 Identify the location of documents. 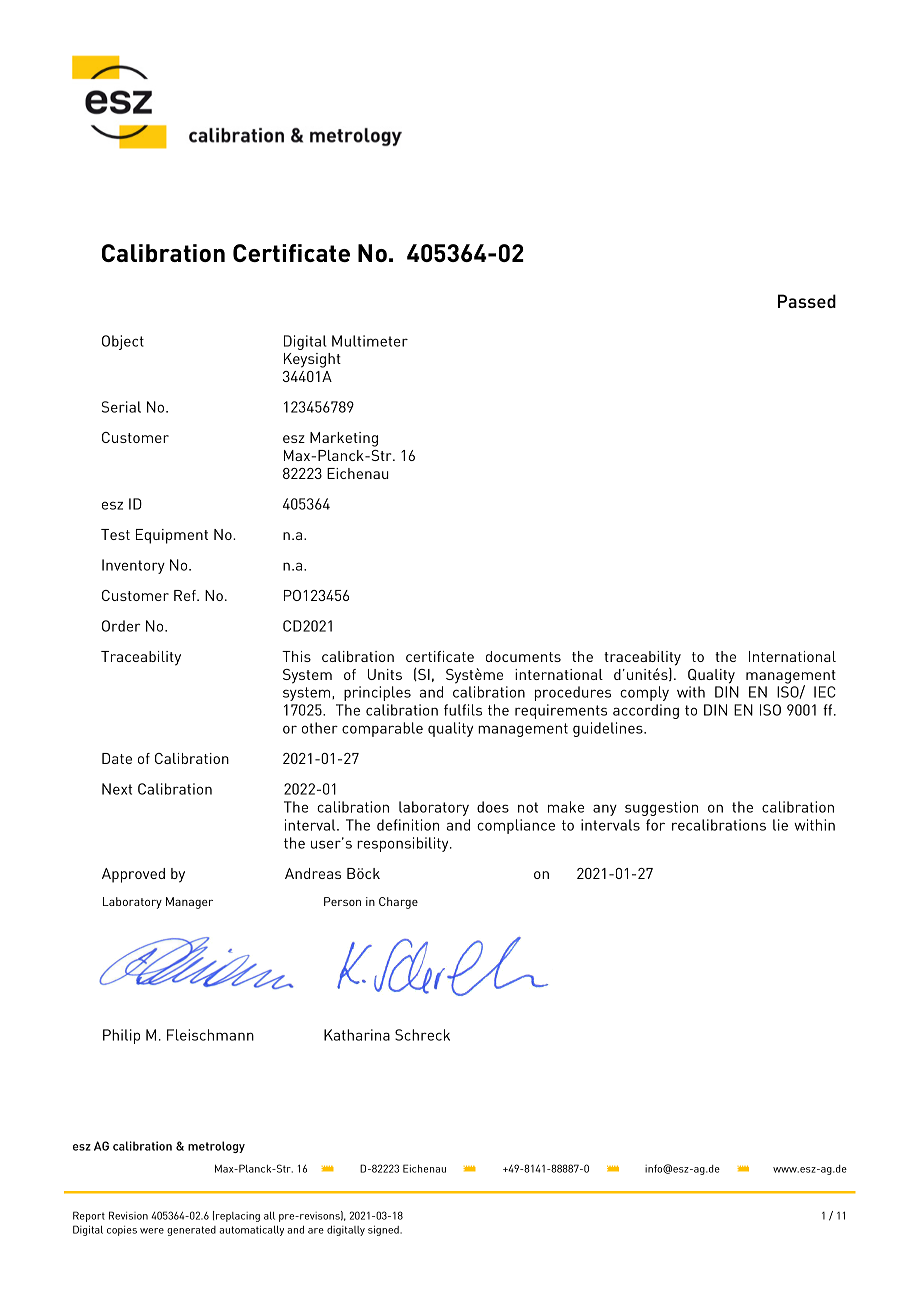
(523, 656).
